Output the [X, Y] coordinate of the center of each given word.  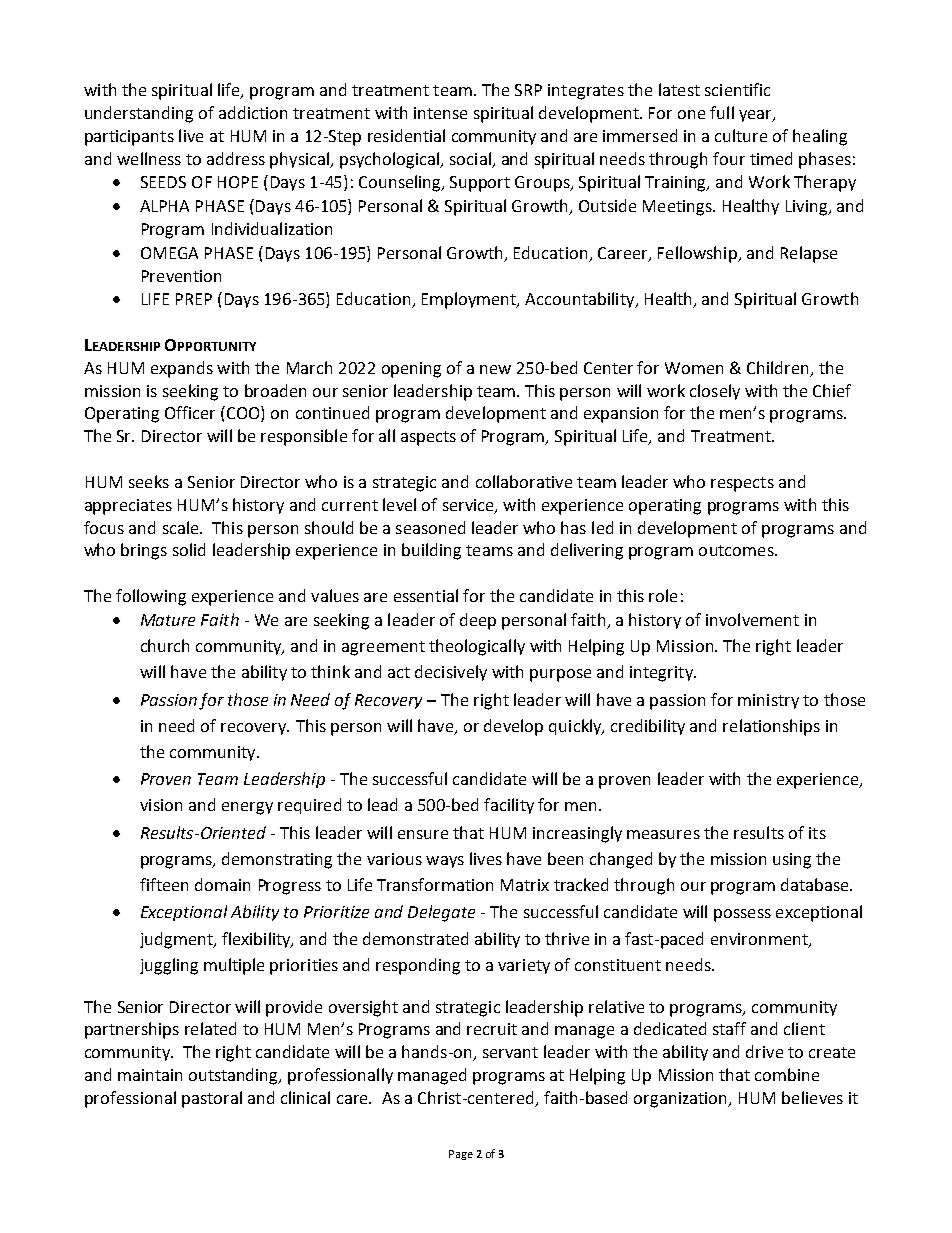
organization [682, 1100]
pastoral [212, 1099]
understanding [139, 114]
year [756, 116]
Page [461, 1155]
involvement [752, 619]
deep [478, 621]
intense [440, 113]
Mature [168, 620]
